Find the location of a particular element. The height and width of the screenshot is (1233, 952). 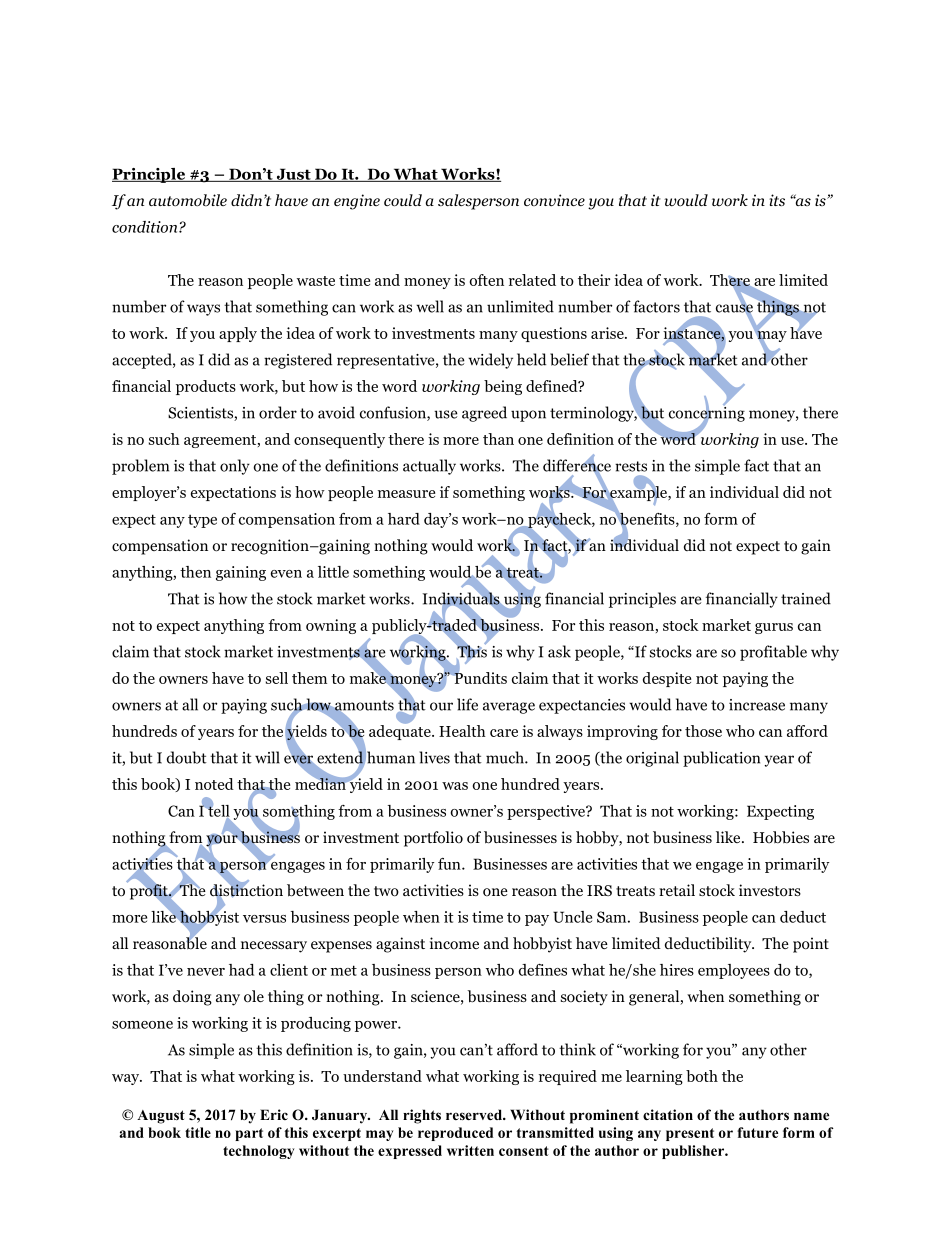

employees is located at coordinates (734, 971).
